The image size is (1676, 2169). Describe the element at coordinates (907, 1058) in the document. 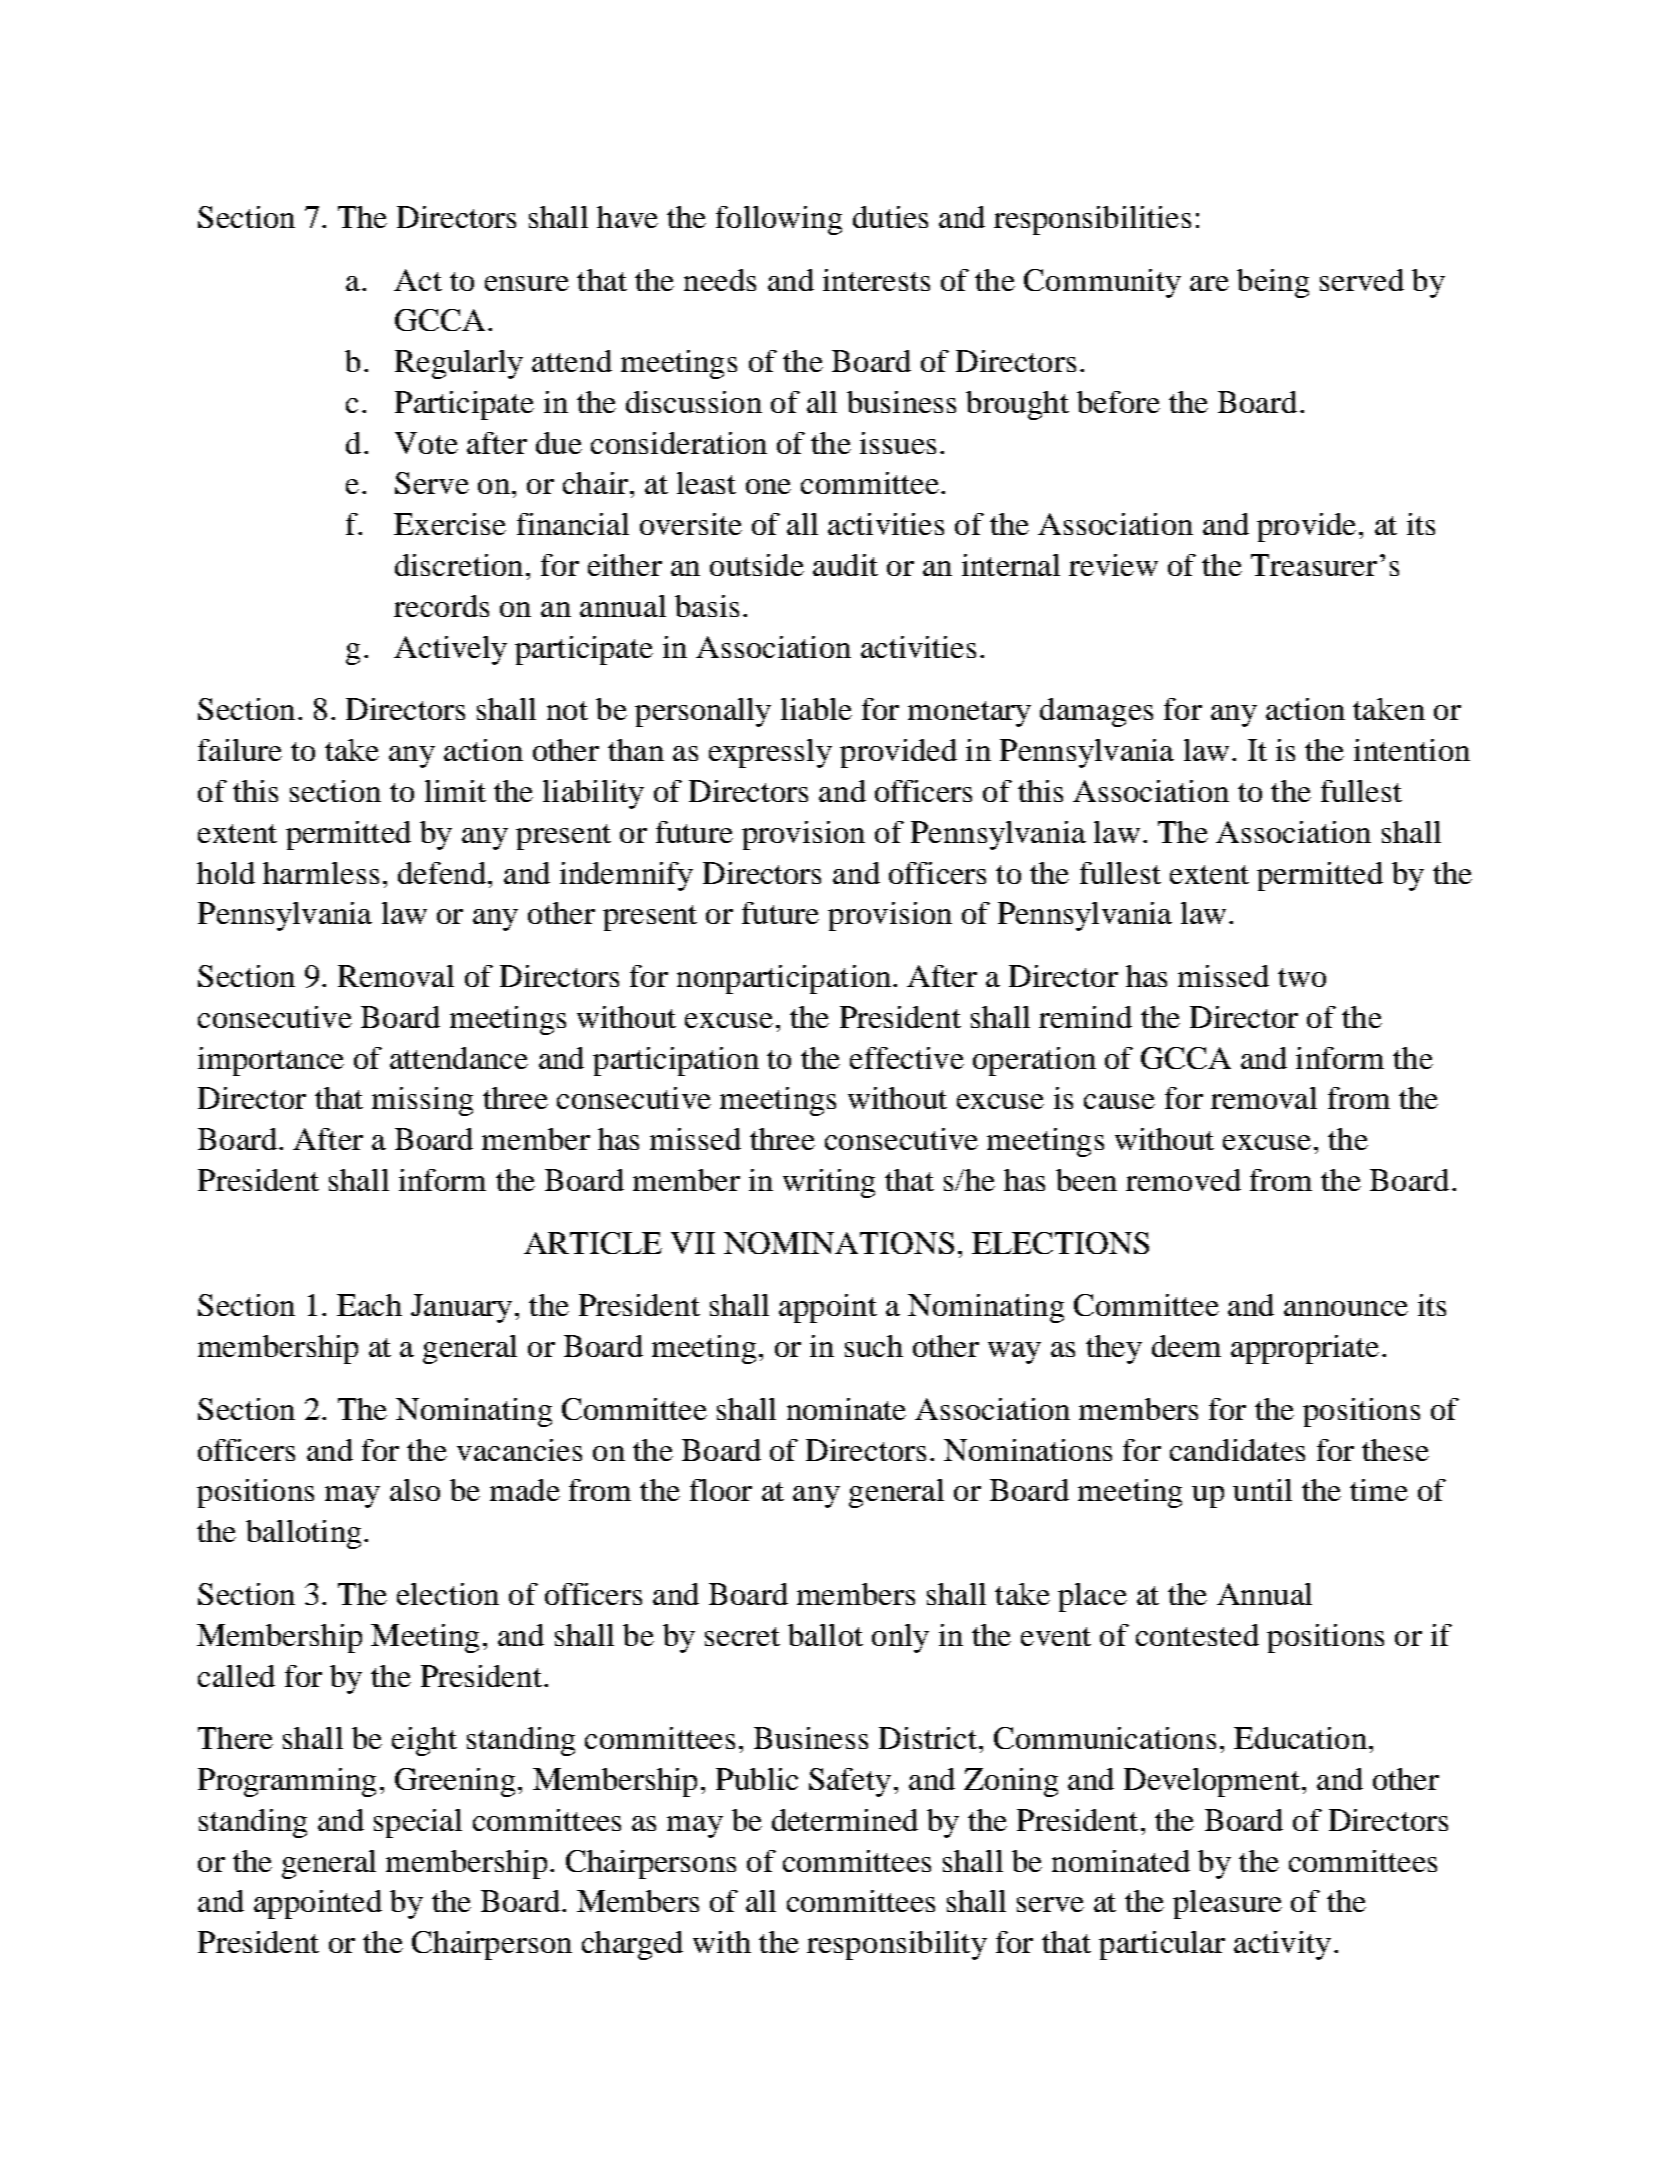

I see `effective` at that location.
